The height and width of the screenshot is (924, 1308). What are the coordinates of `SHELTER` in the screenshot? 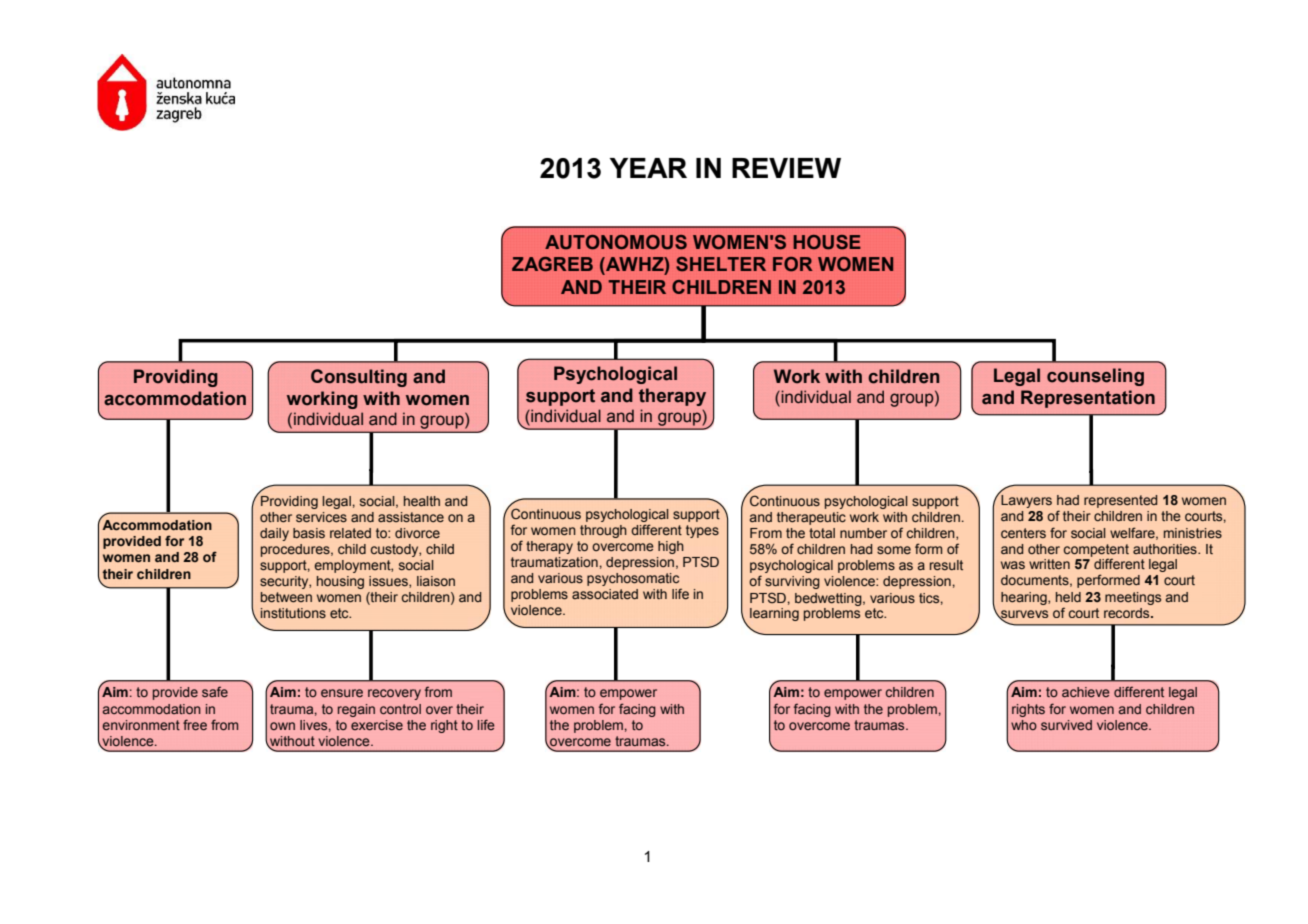 It's located at (721, 264).
